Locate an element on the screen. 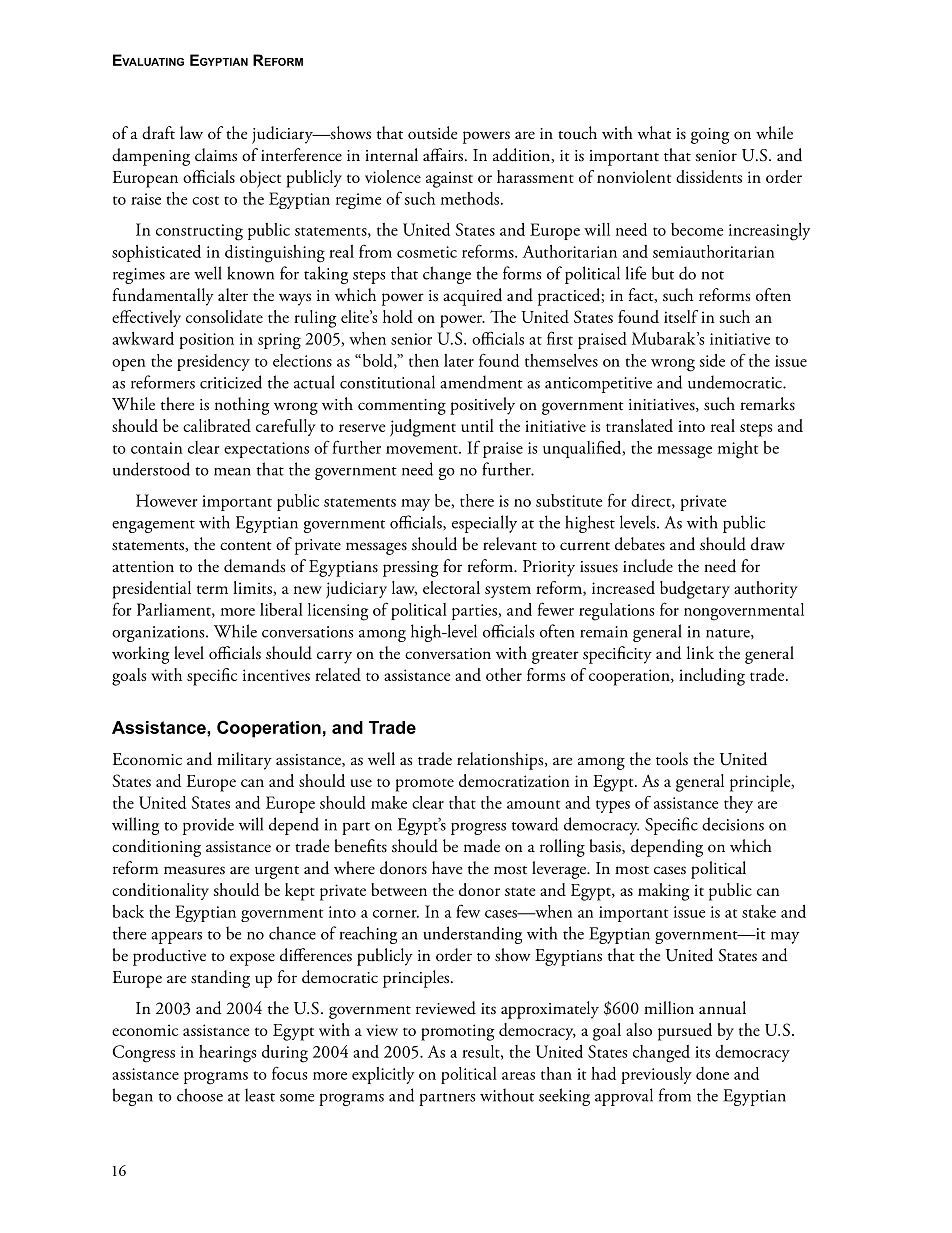 This screenshot has height=1233, width=952. hearings is located at coordinates (227, 1054).
